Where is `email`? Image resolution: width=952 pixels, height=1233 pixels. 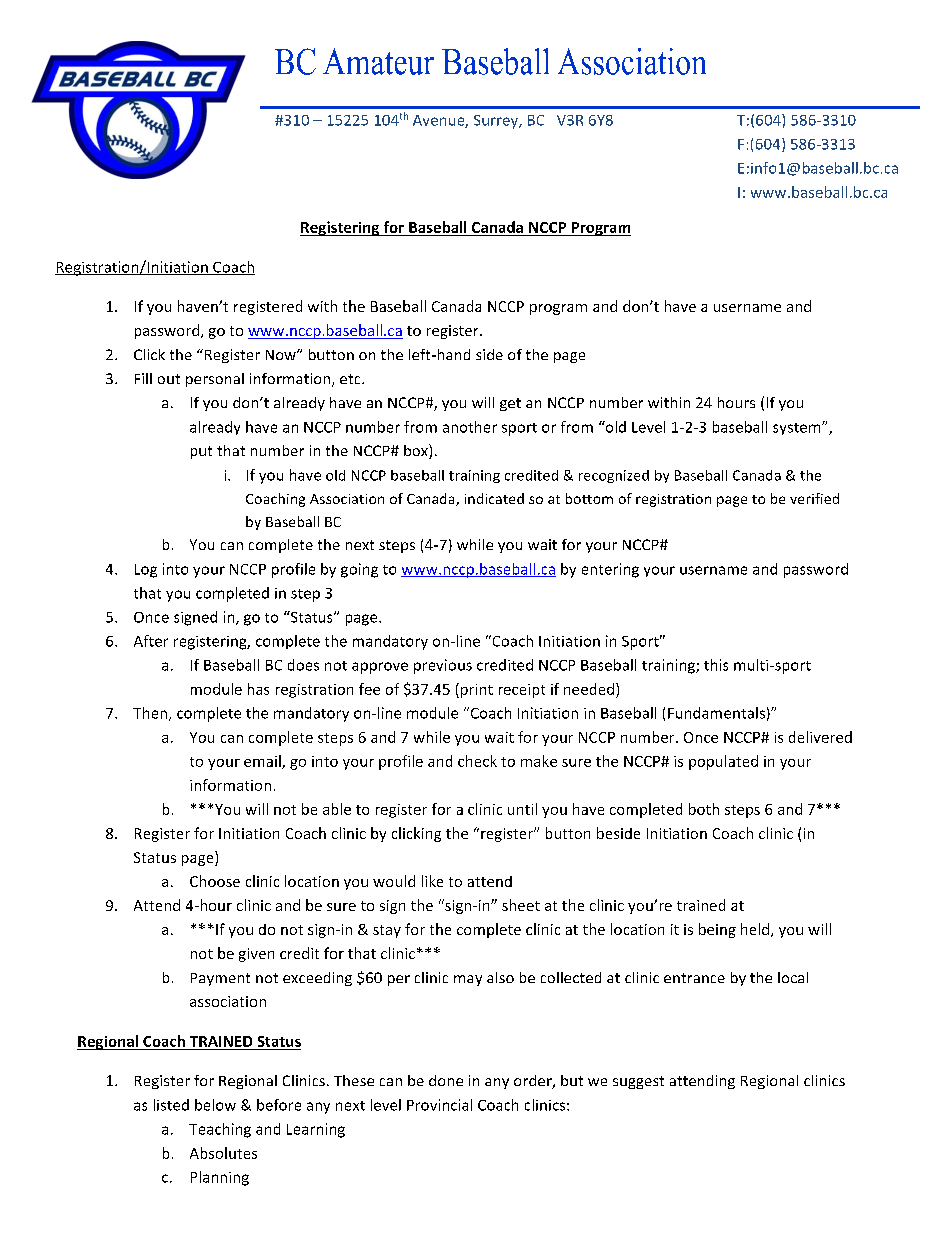
email is located at coordinates (263, 762).
